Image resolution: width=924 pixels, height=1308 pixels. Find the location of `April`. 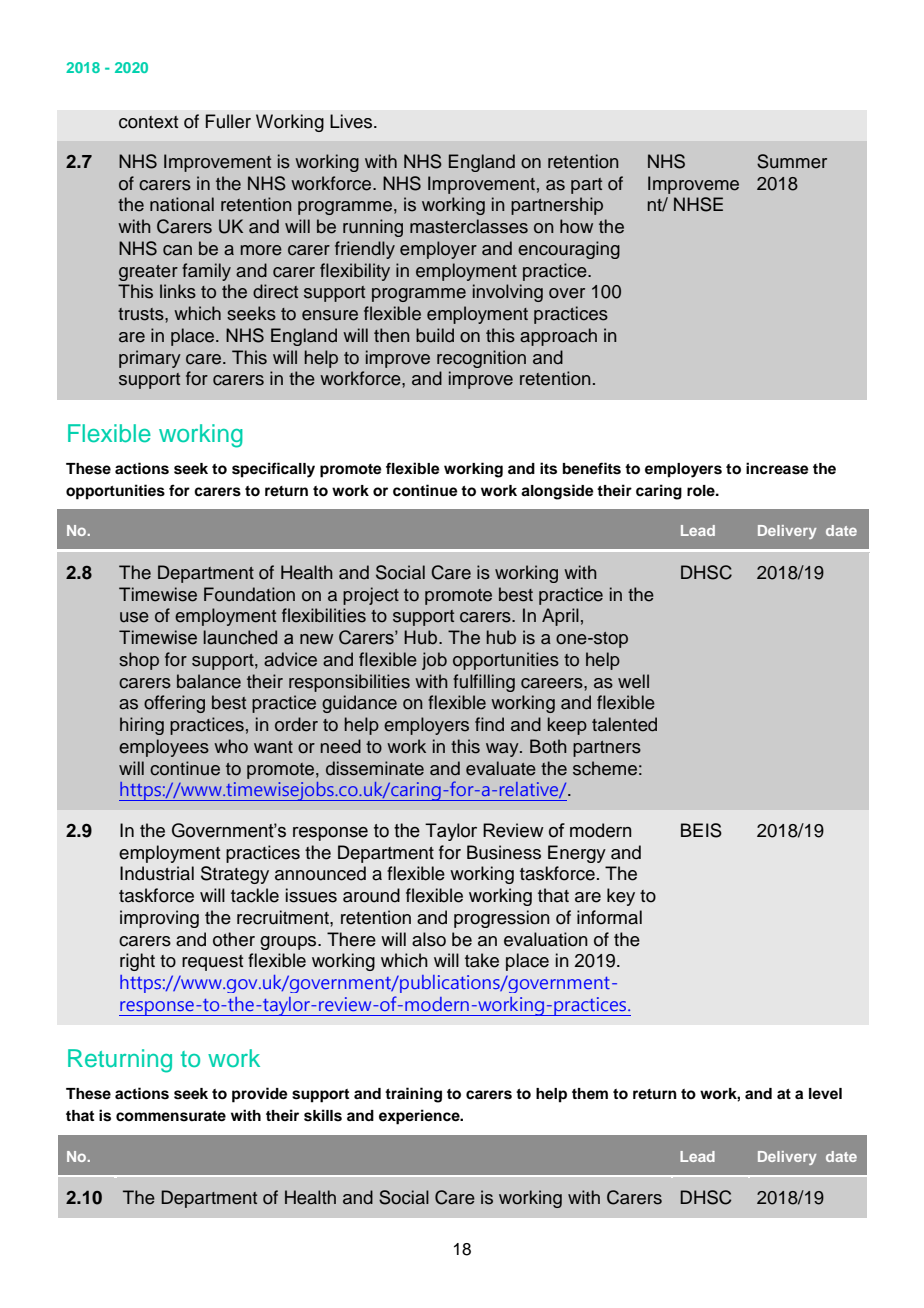

April is located at coordinates (560, 617).
